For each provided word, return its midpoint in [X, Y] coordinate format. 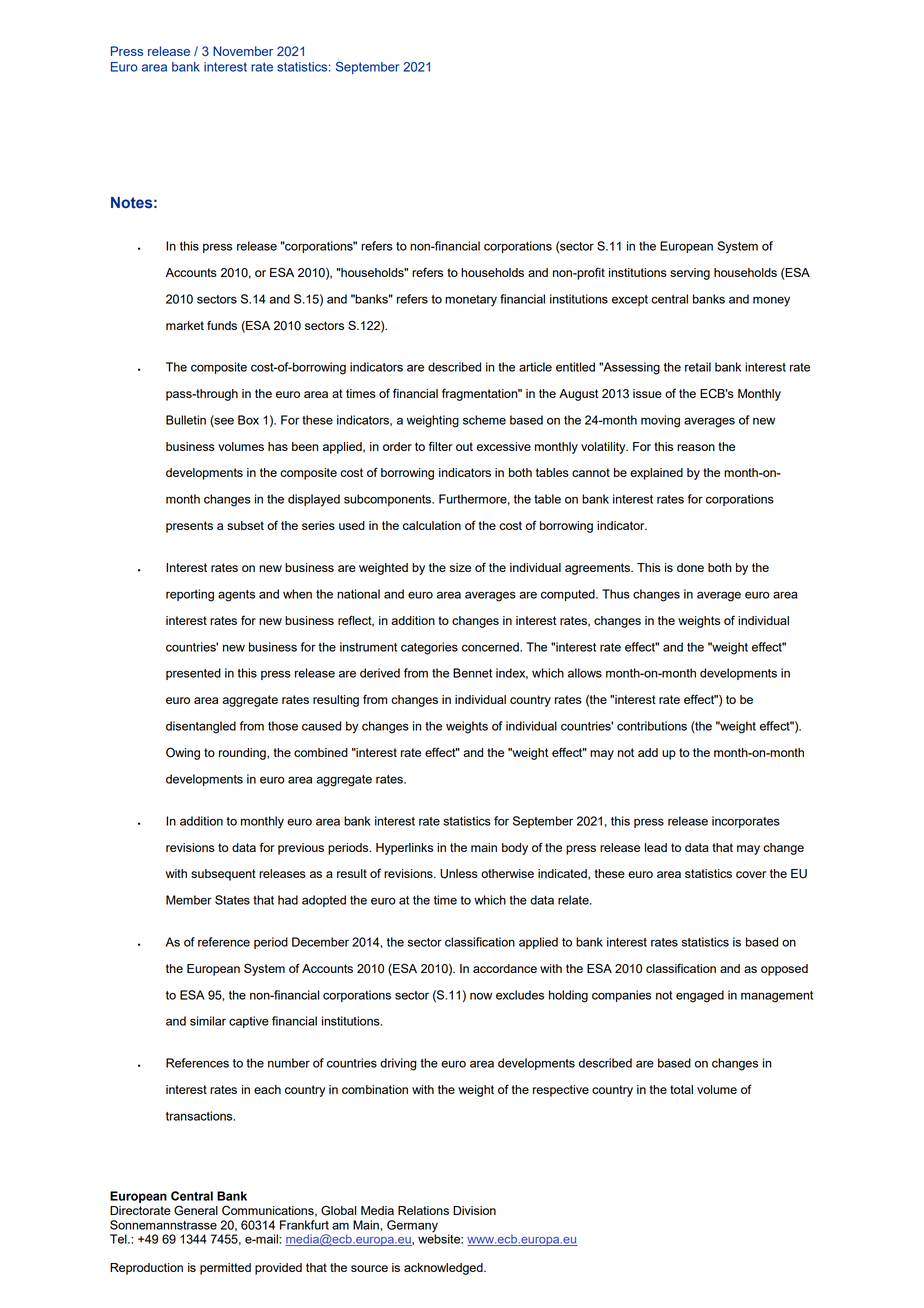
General [196, 1210]
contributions [652, 726]
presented [193, 674]
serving [690, 274]
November [243, 51]
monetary [471, 301]
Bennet [472, 673]
